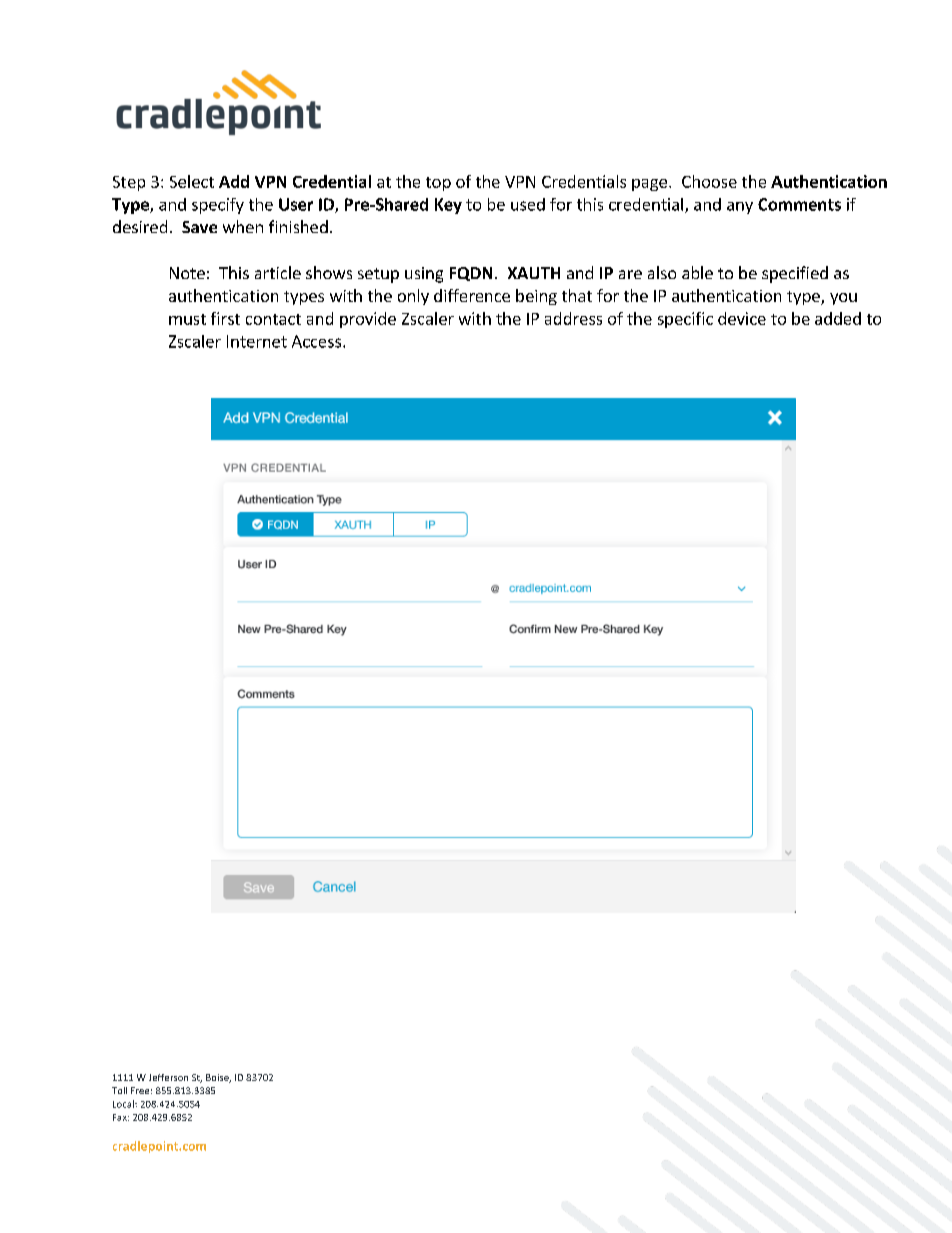 This screenshot has width=952, height=1233. I want to click on Toll, so click(119, 1090).
